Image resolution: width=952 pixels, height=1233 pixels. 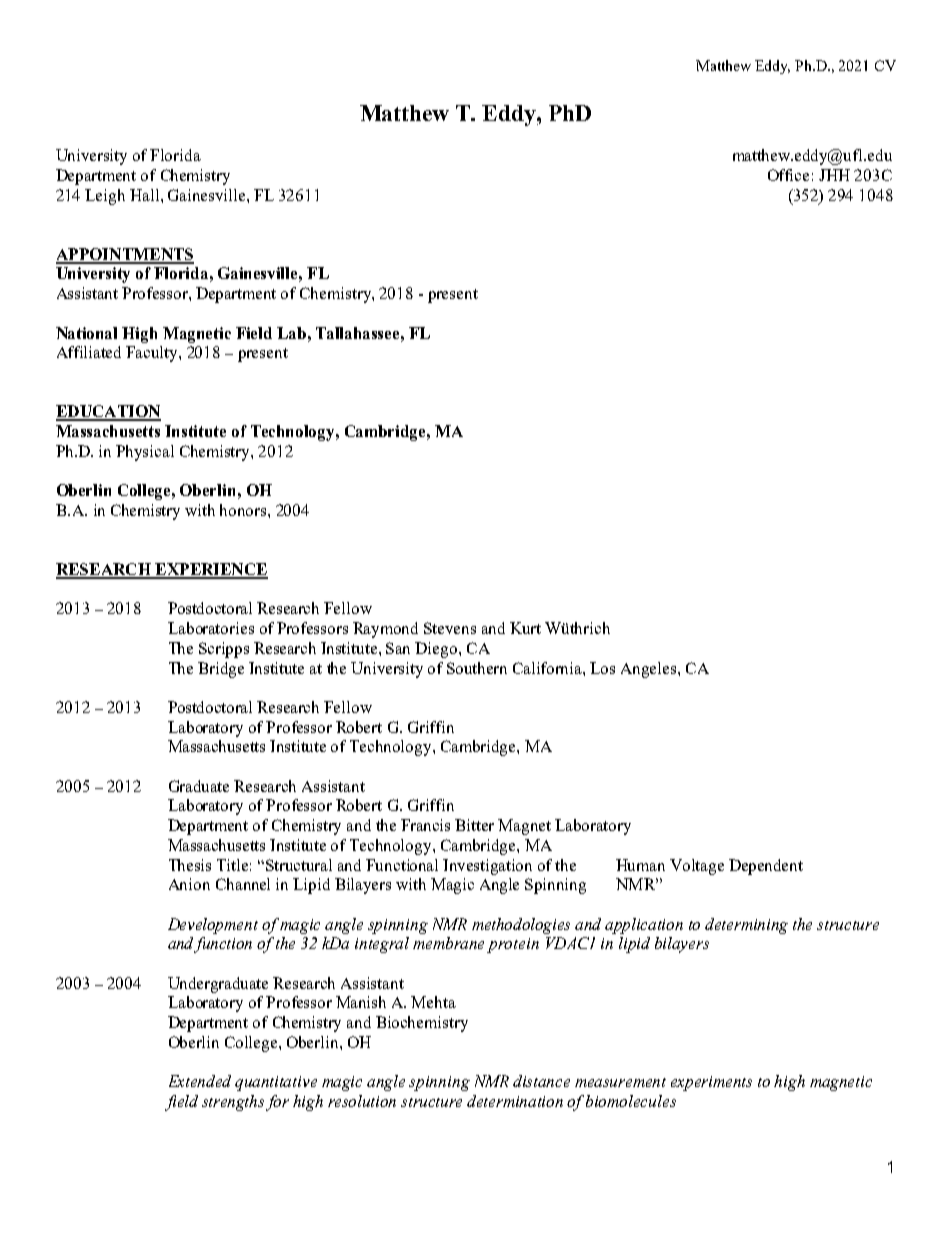 I want to click on Extended, so click(x=200, y=1081).
